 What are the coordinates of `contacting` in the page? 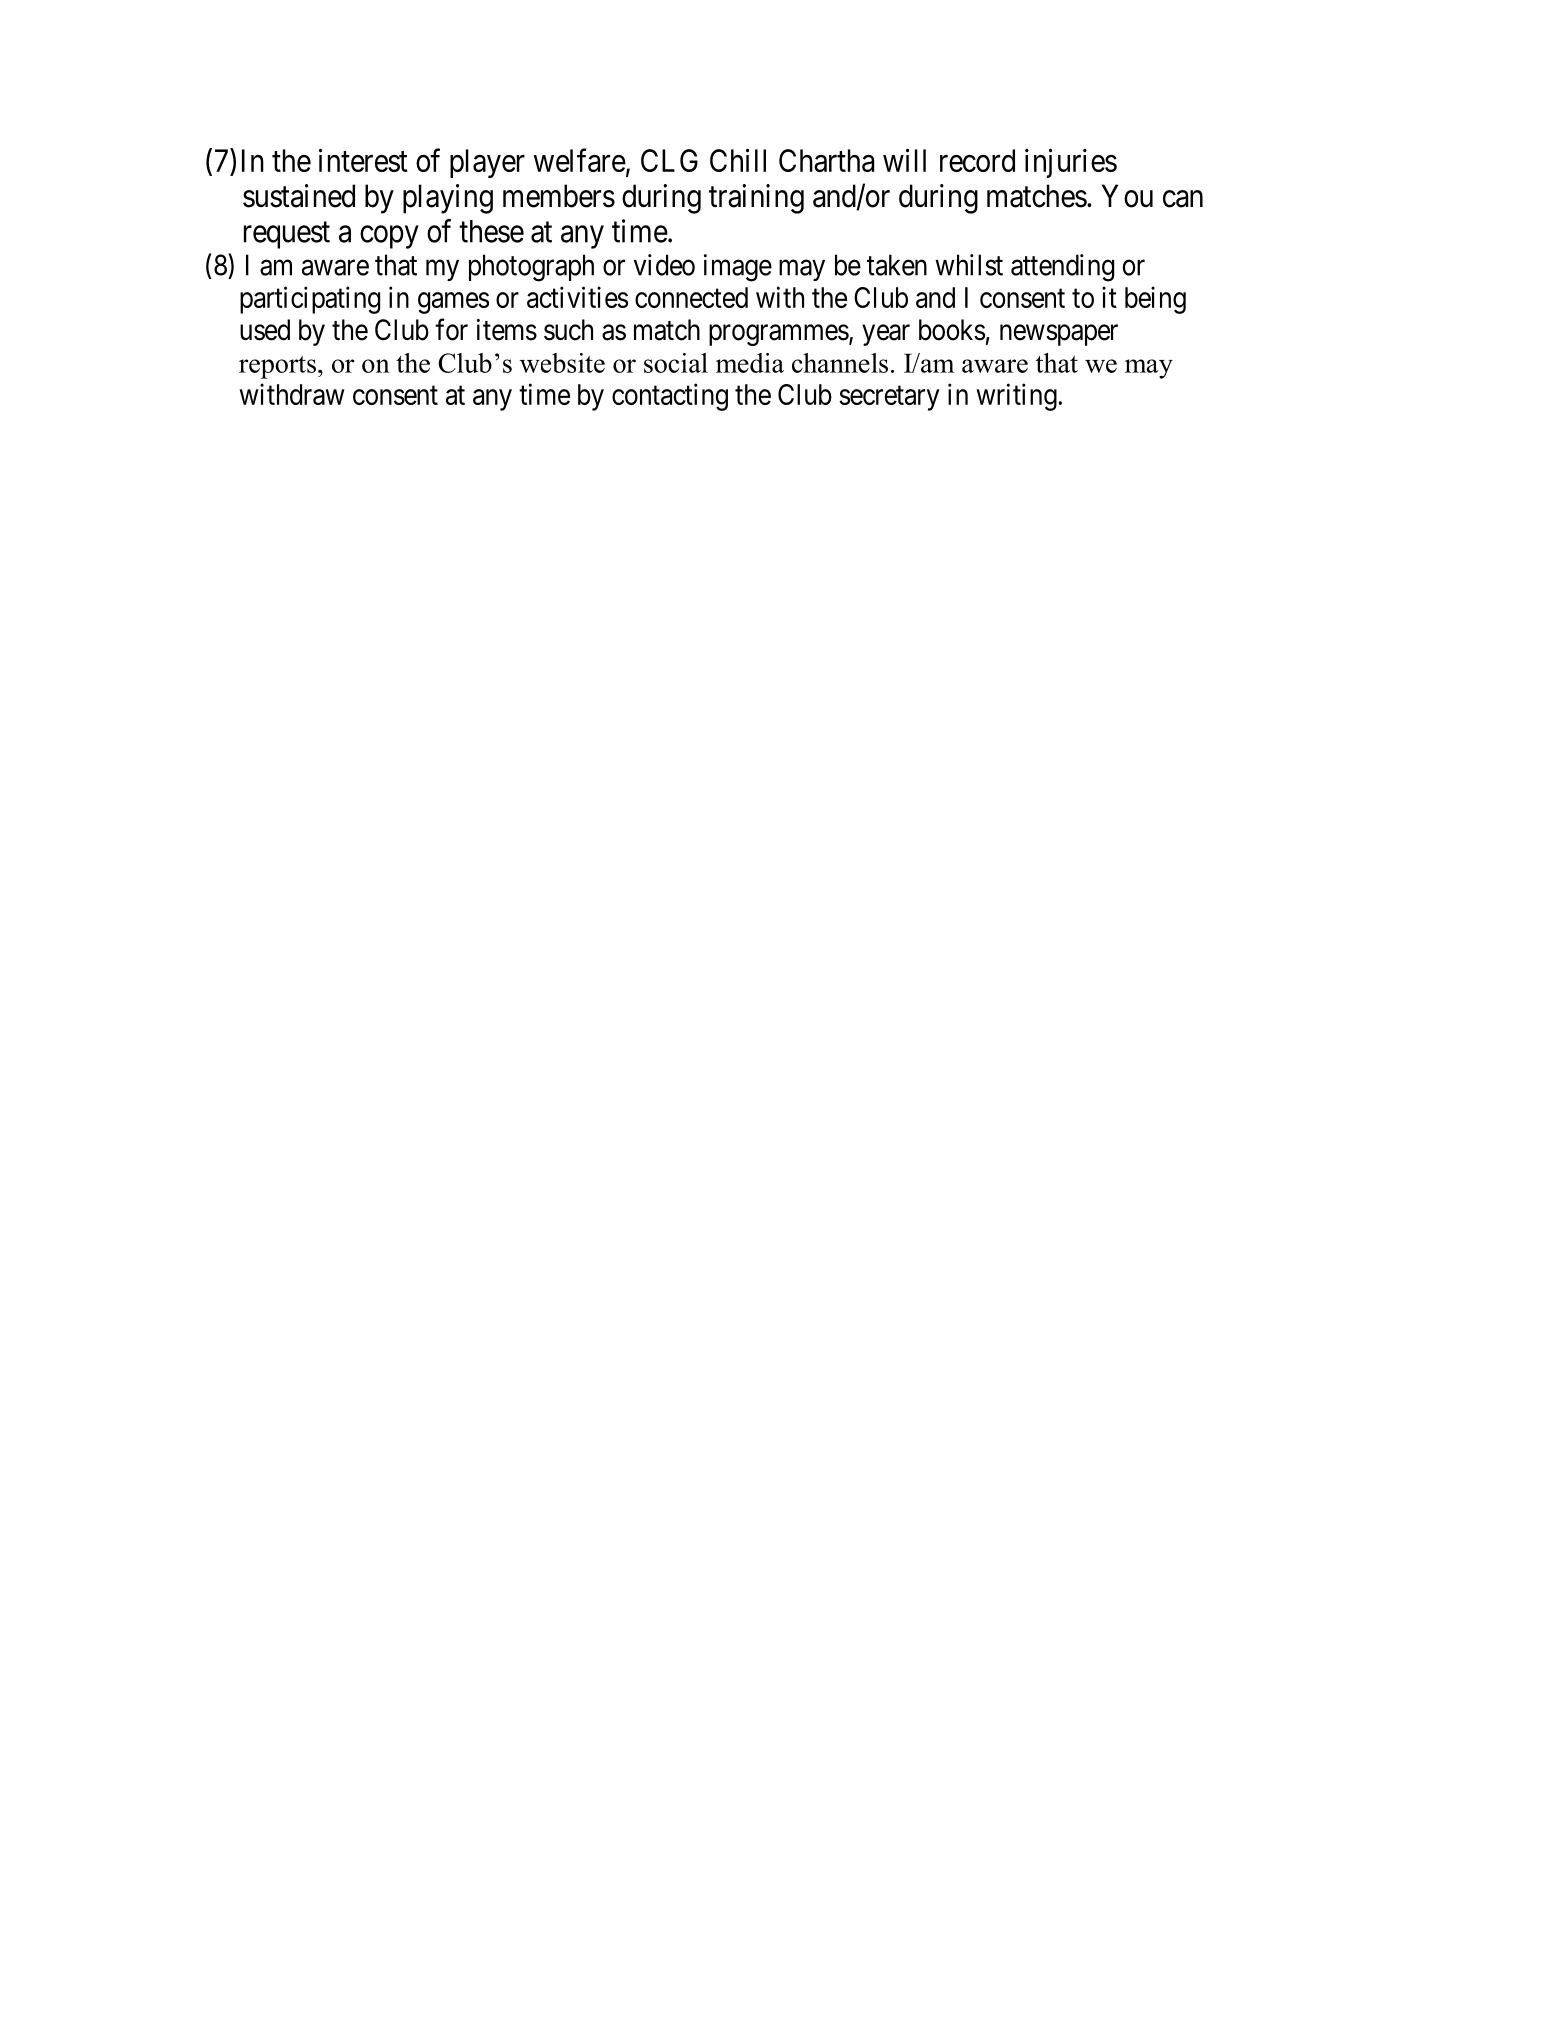 It's located at (670, 397).
